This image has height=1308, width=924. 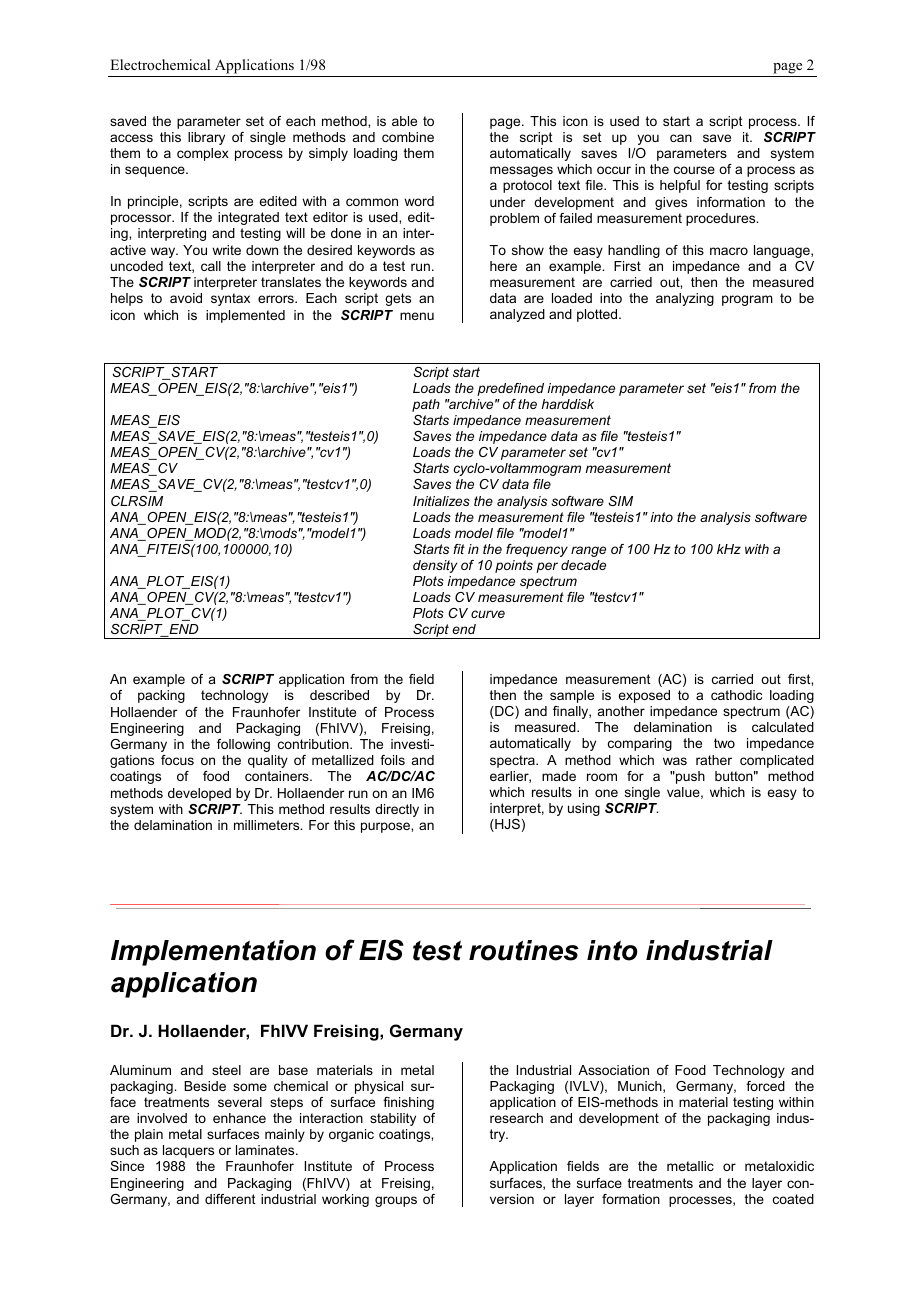 What do you see at coordinates (203, 154) in the image?
I see `complex` at bounding box center [203, 154].
